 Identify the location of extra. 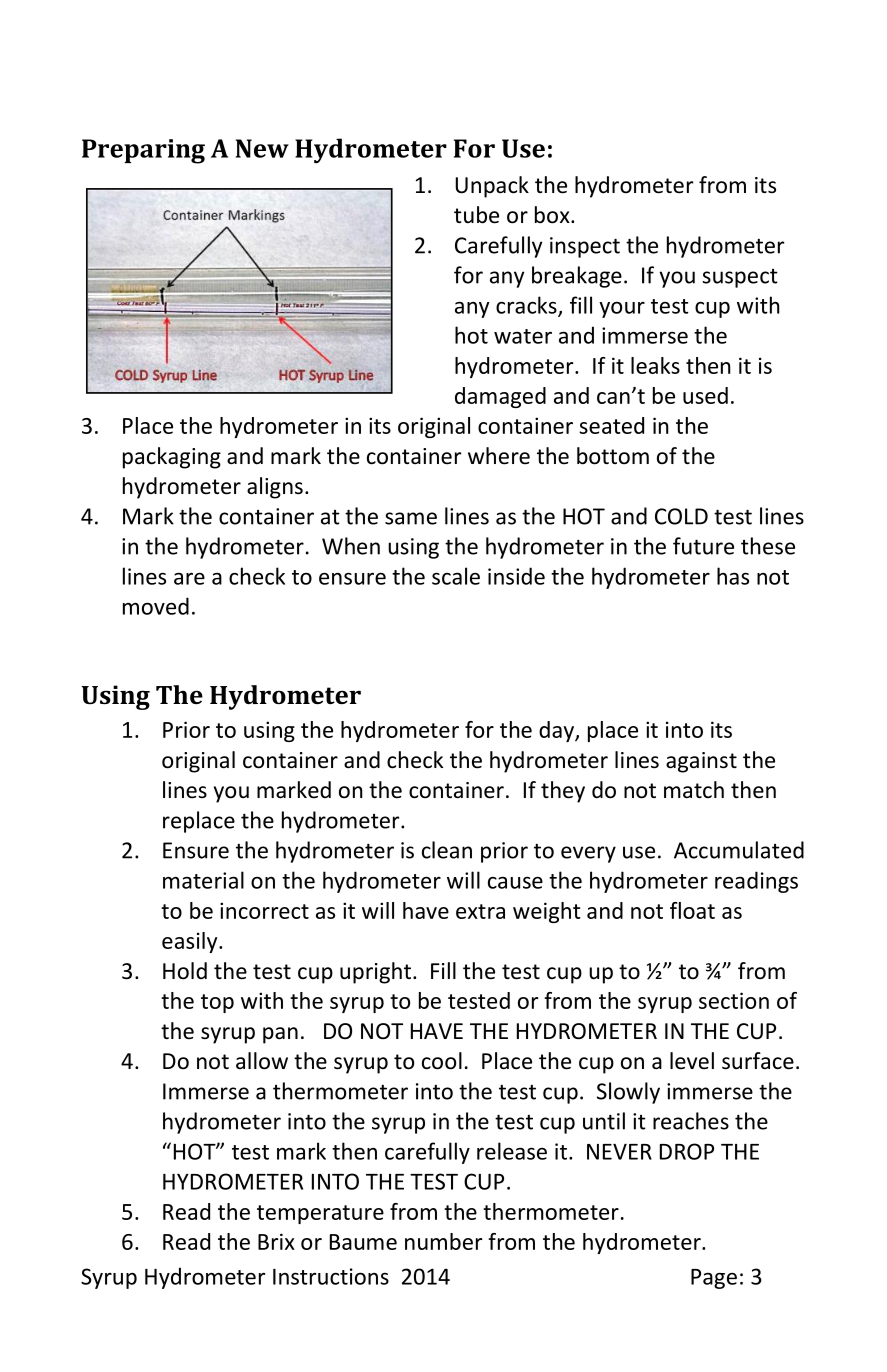
(480, 911).
